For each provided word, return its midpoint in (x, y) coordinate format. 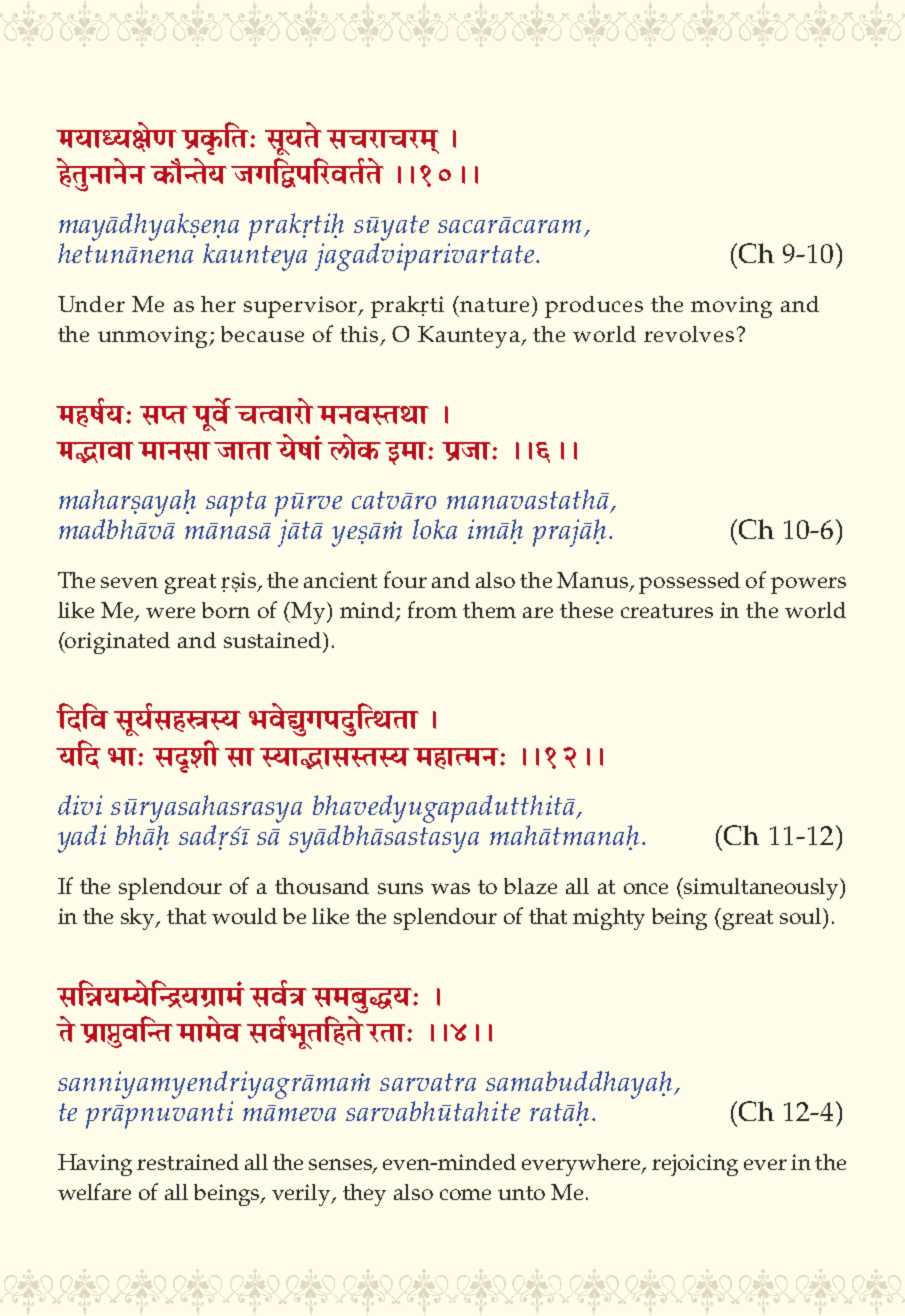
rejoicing (695, 1165)
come (465, 1194)
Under (91, 304)
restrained (188, 1162)
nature (493, 304)
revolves (689, 334)
